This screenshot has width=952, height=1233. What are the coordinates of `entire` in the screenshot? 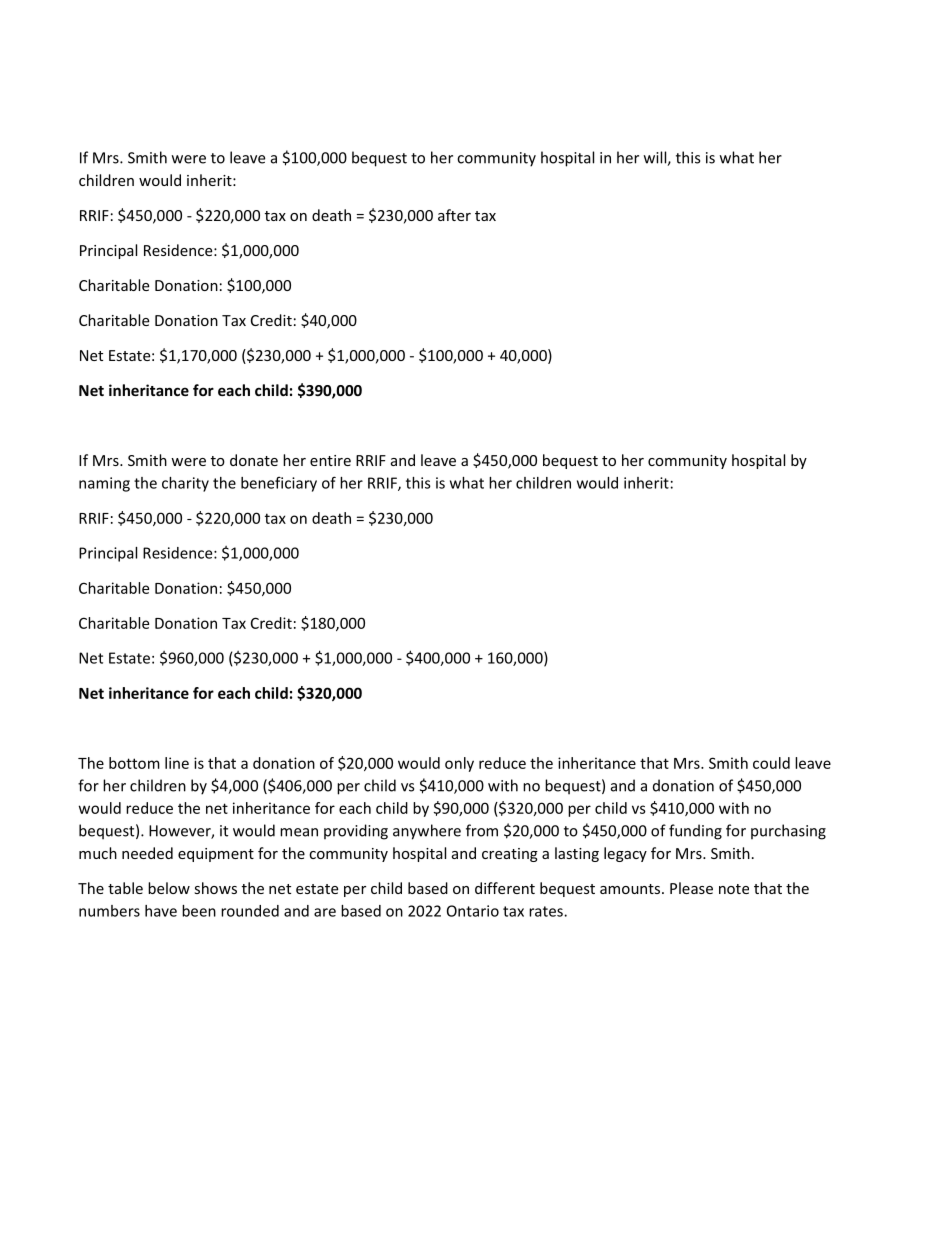 It's located at (330, 460).
